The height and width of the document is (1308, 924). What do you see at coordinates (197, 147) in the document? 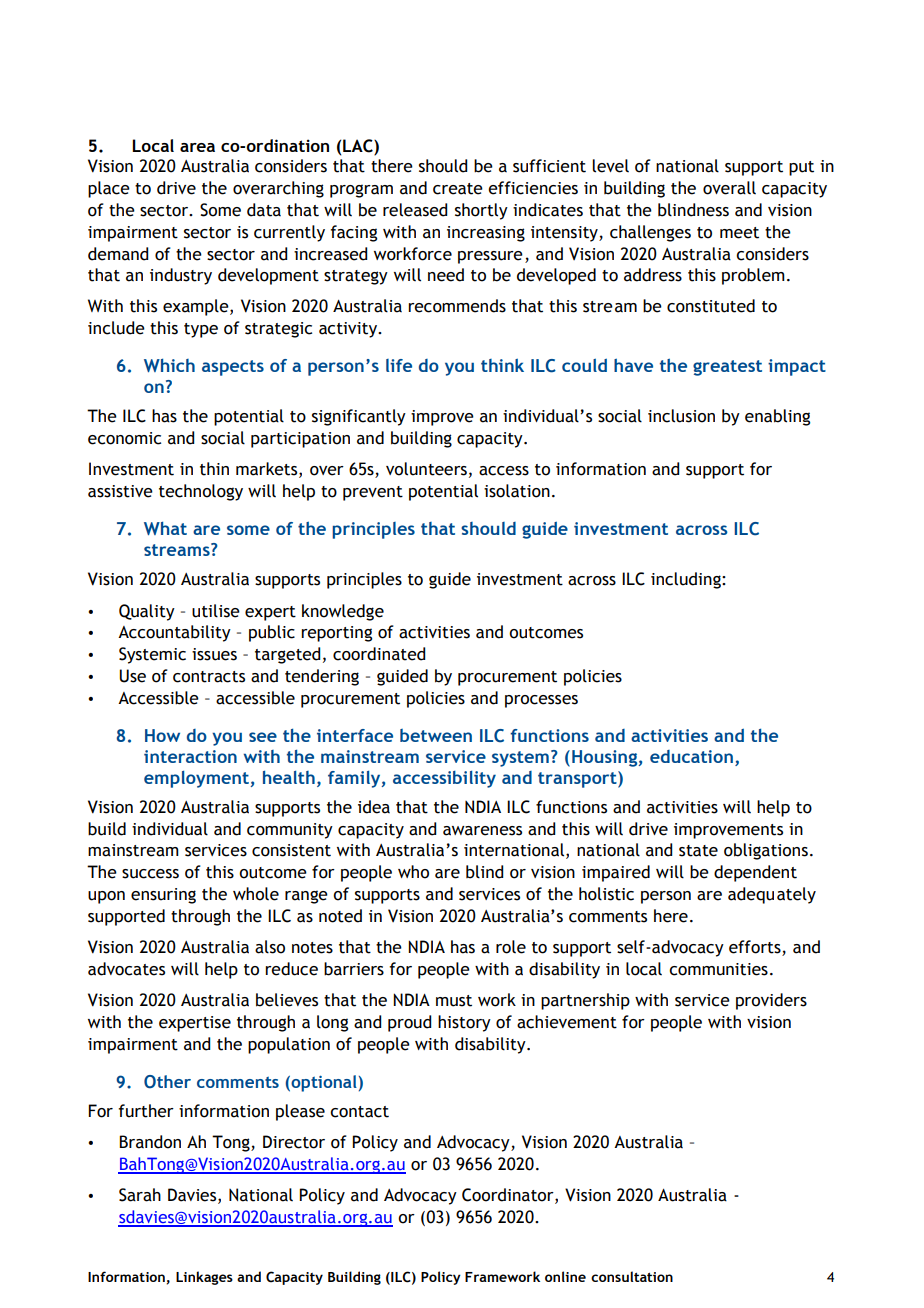
I see `area` at bounding box center [197, 147].
